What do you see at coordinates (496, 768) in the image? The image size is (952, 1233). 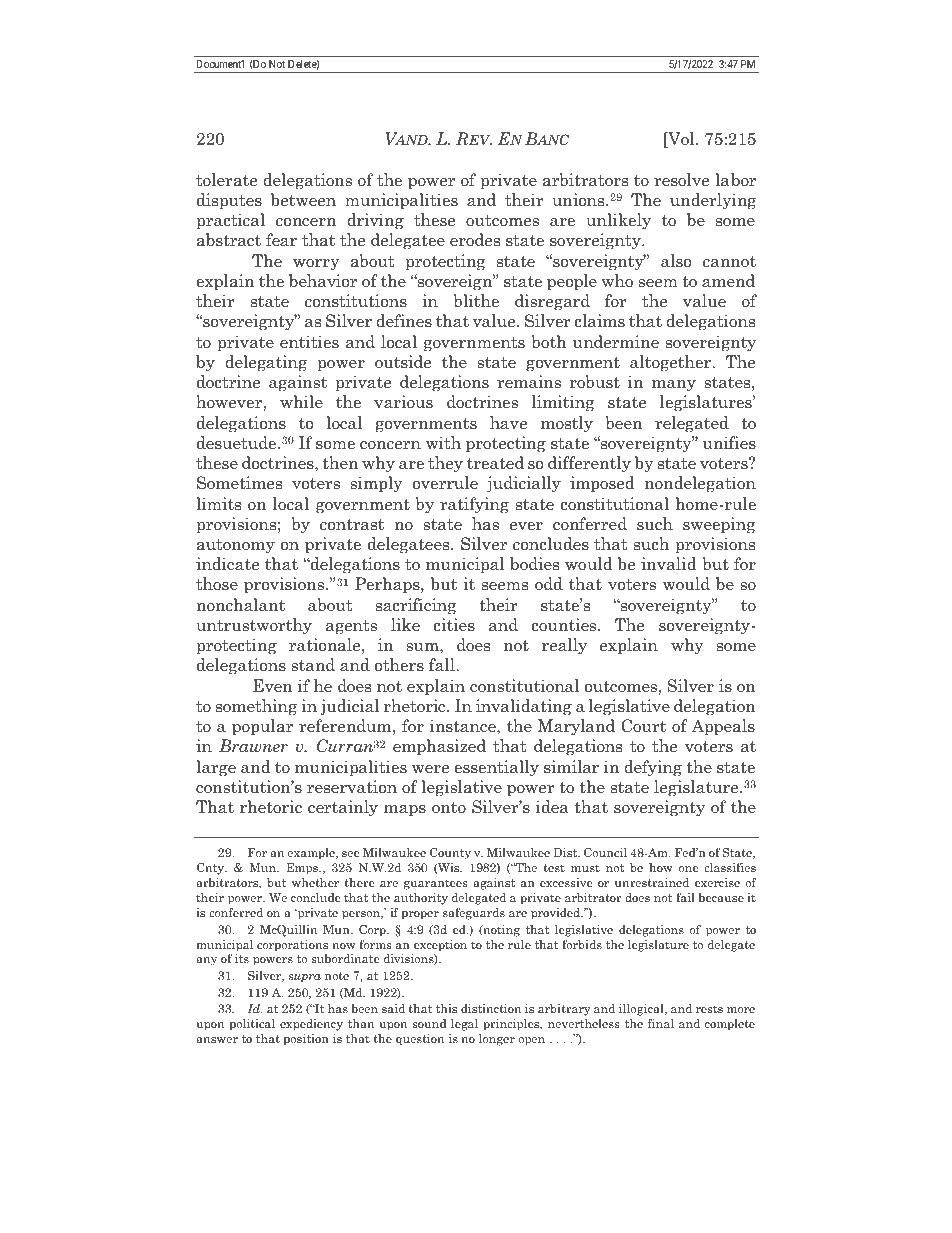 I see `essentially` at bounding box center [496, 768].
